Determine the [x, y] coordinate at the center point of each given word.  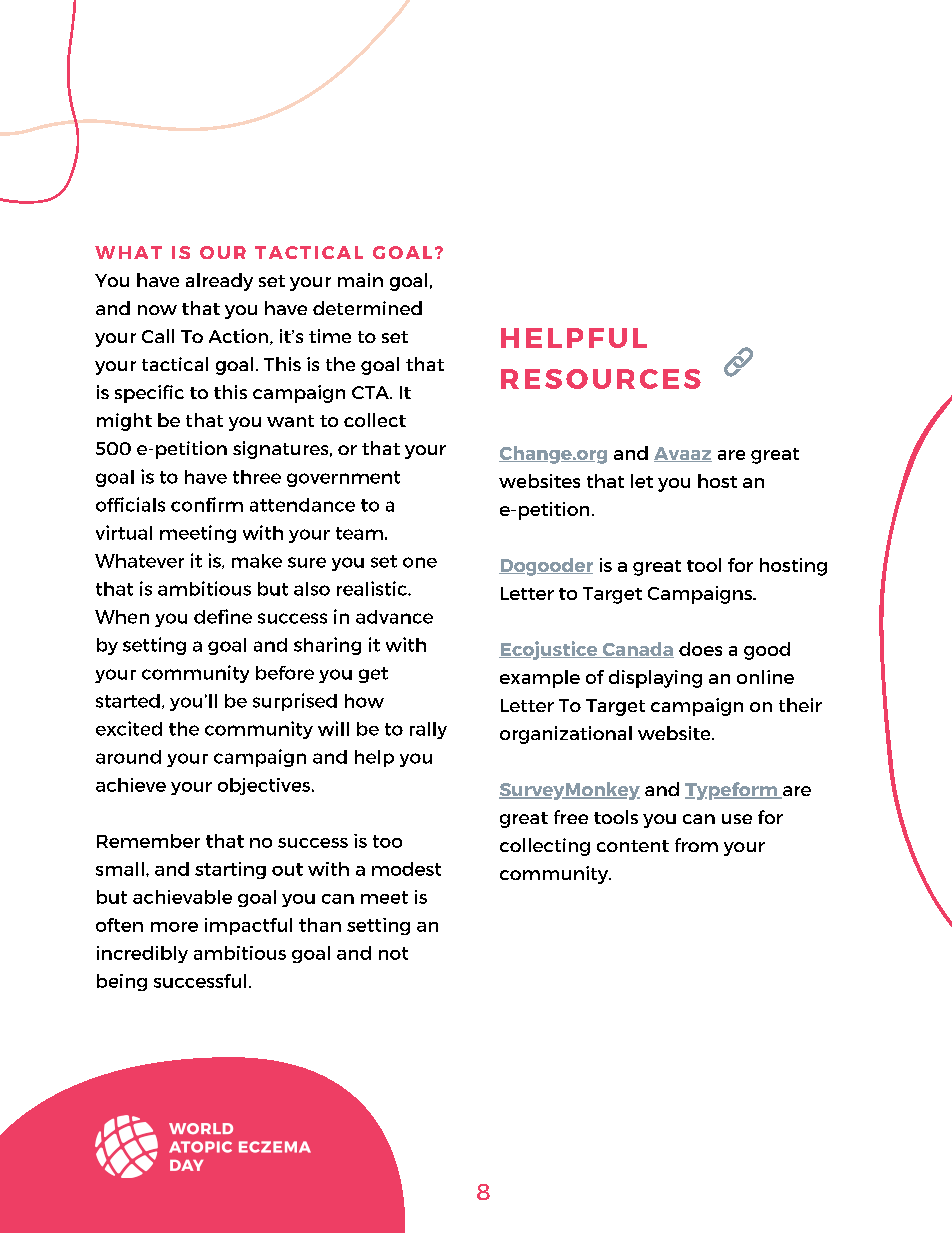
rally [428, 730]
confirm [207, 504]
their [800, 705]
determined [367, 308]
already [219, 282]
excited [129, 728]
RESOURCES [601, 379]
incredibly [142, 954]
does [700, 649]
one [420, 562]
